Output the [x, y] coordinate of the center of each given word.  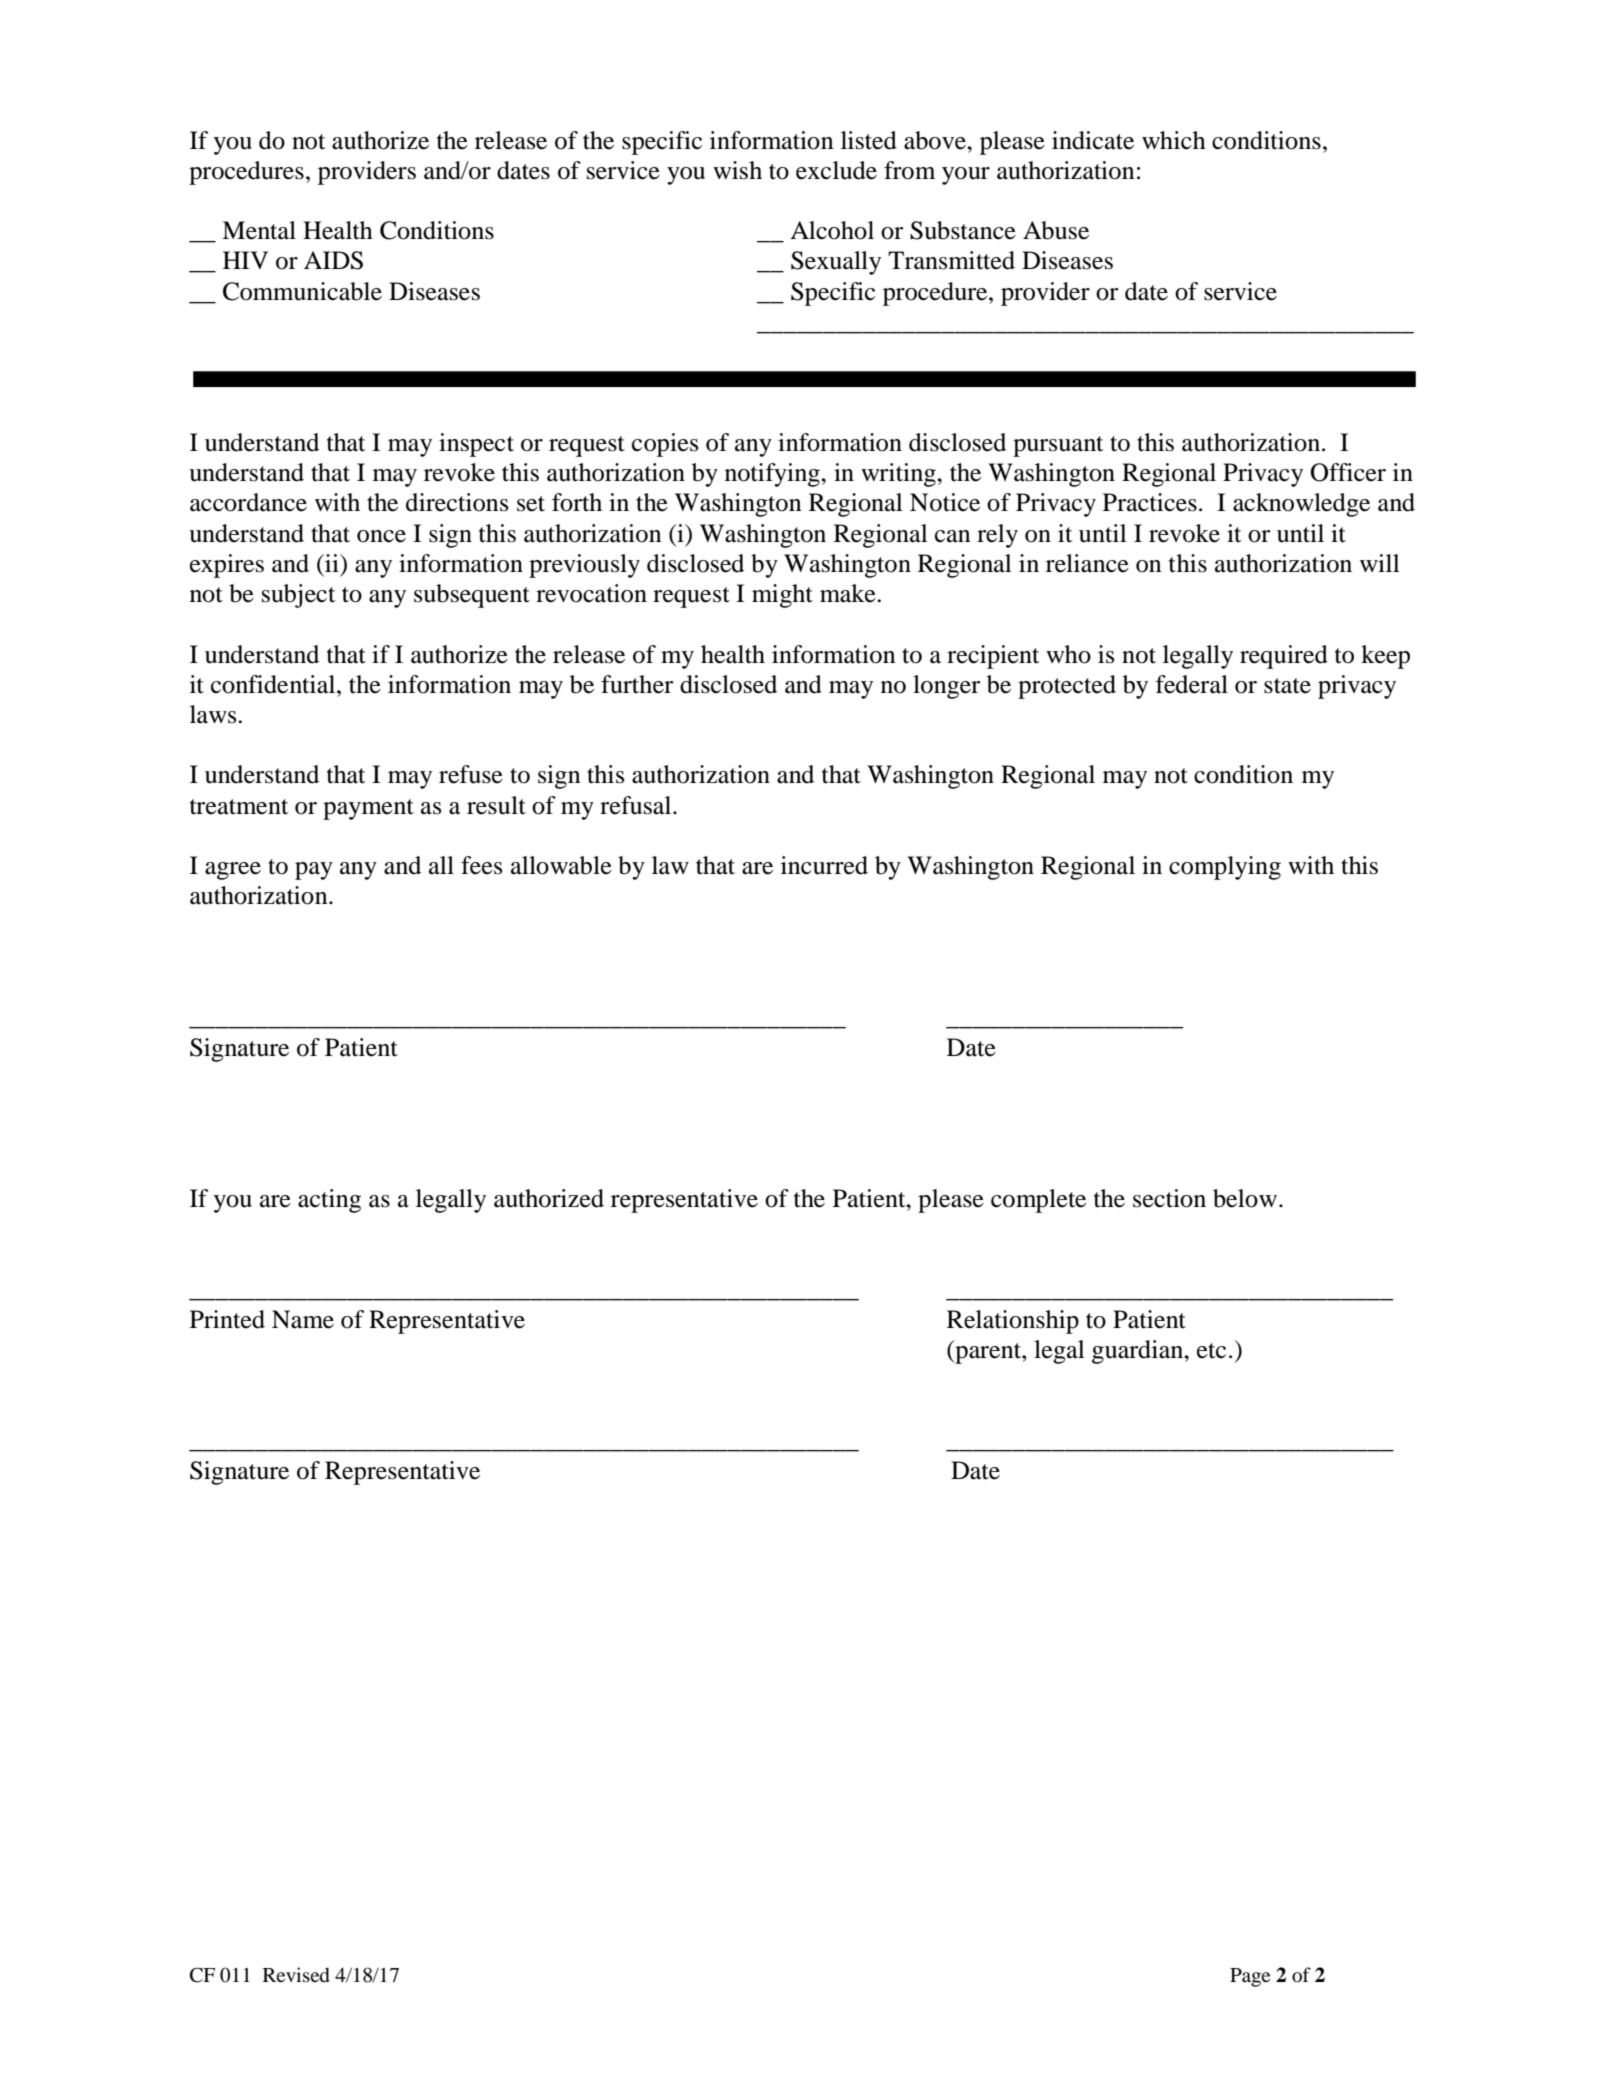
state [1287, 686]
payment [368, 809]
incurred [824, 865]
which [1174, 140]
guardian [1139, 1352]
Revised [296, 1975]
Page [1250, 1977]
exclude [836, 170]
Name [303, 1319]
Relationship [1013, 1322]
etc [1211, 1351]
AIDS [333, 260]
